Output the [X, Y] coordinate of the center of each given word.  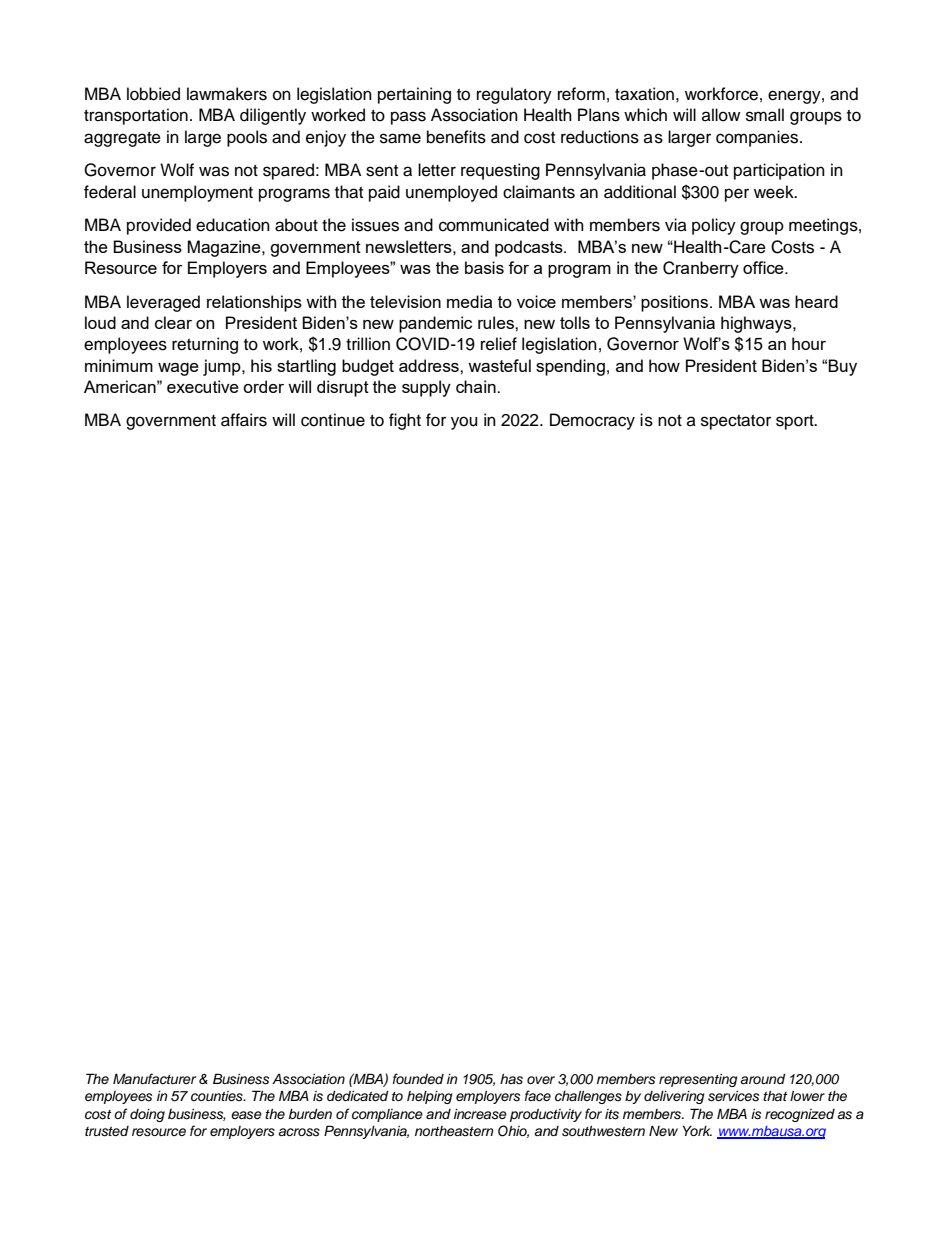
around [763, 1079]
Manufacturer [154, 1078]
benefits [456, 137]
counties [218, 1096]
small [765, 115]
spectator [736, 422]
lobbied [153, 94]
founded [418, 1078]
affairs [244, 420]
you [464, 423]
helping [430, 1097]
